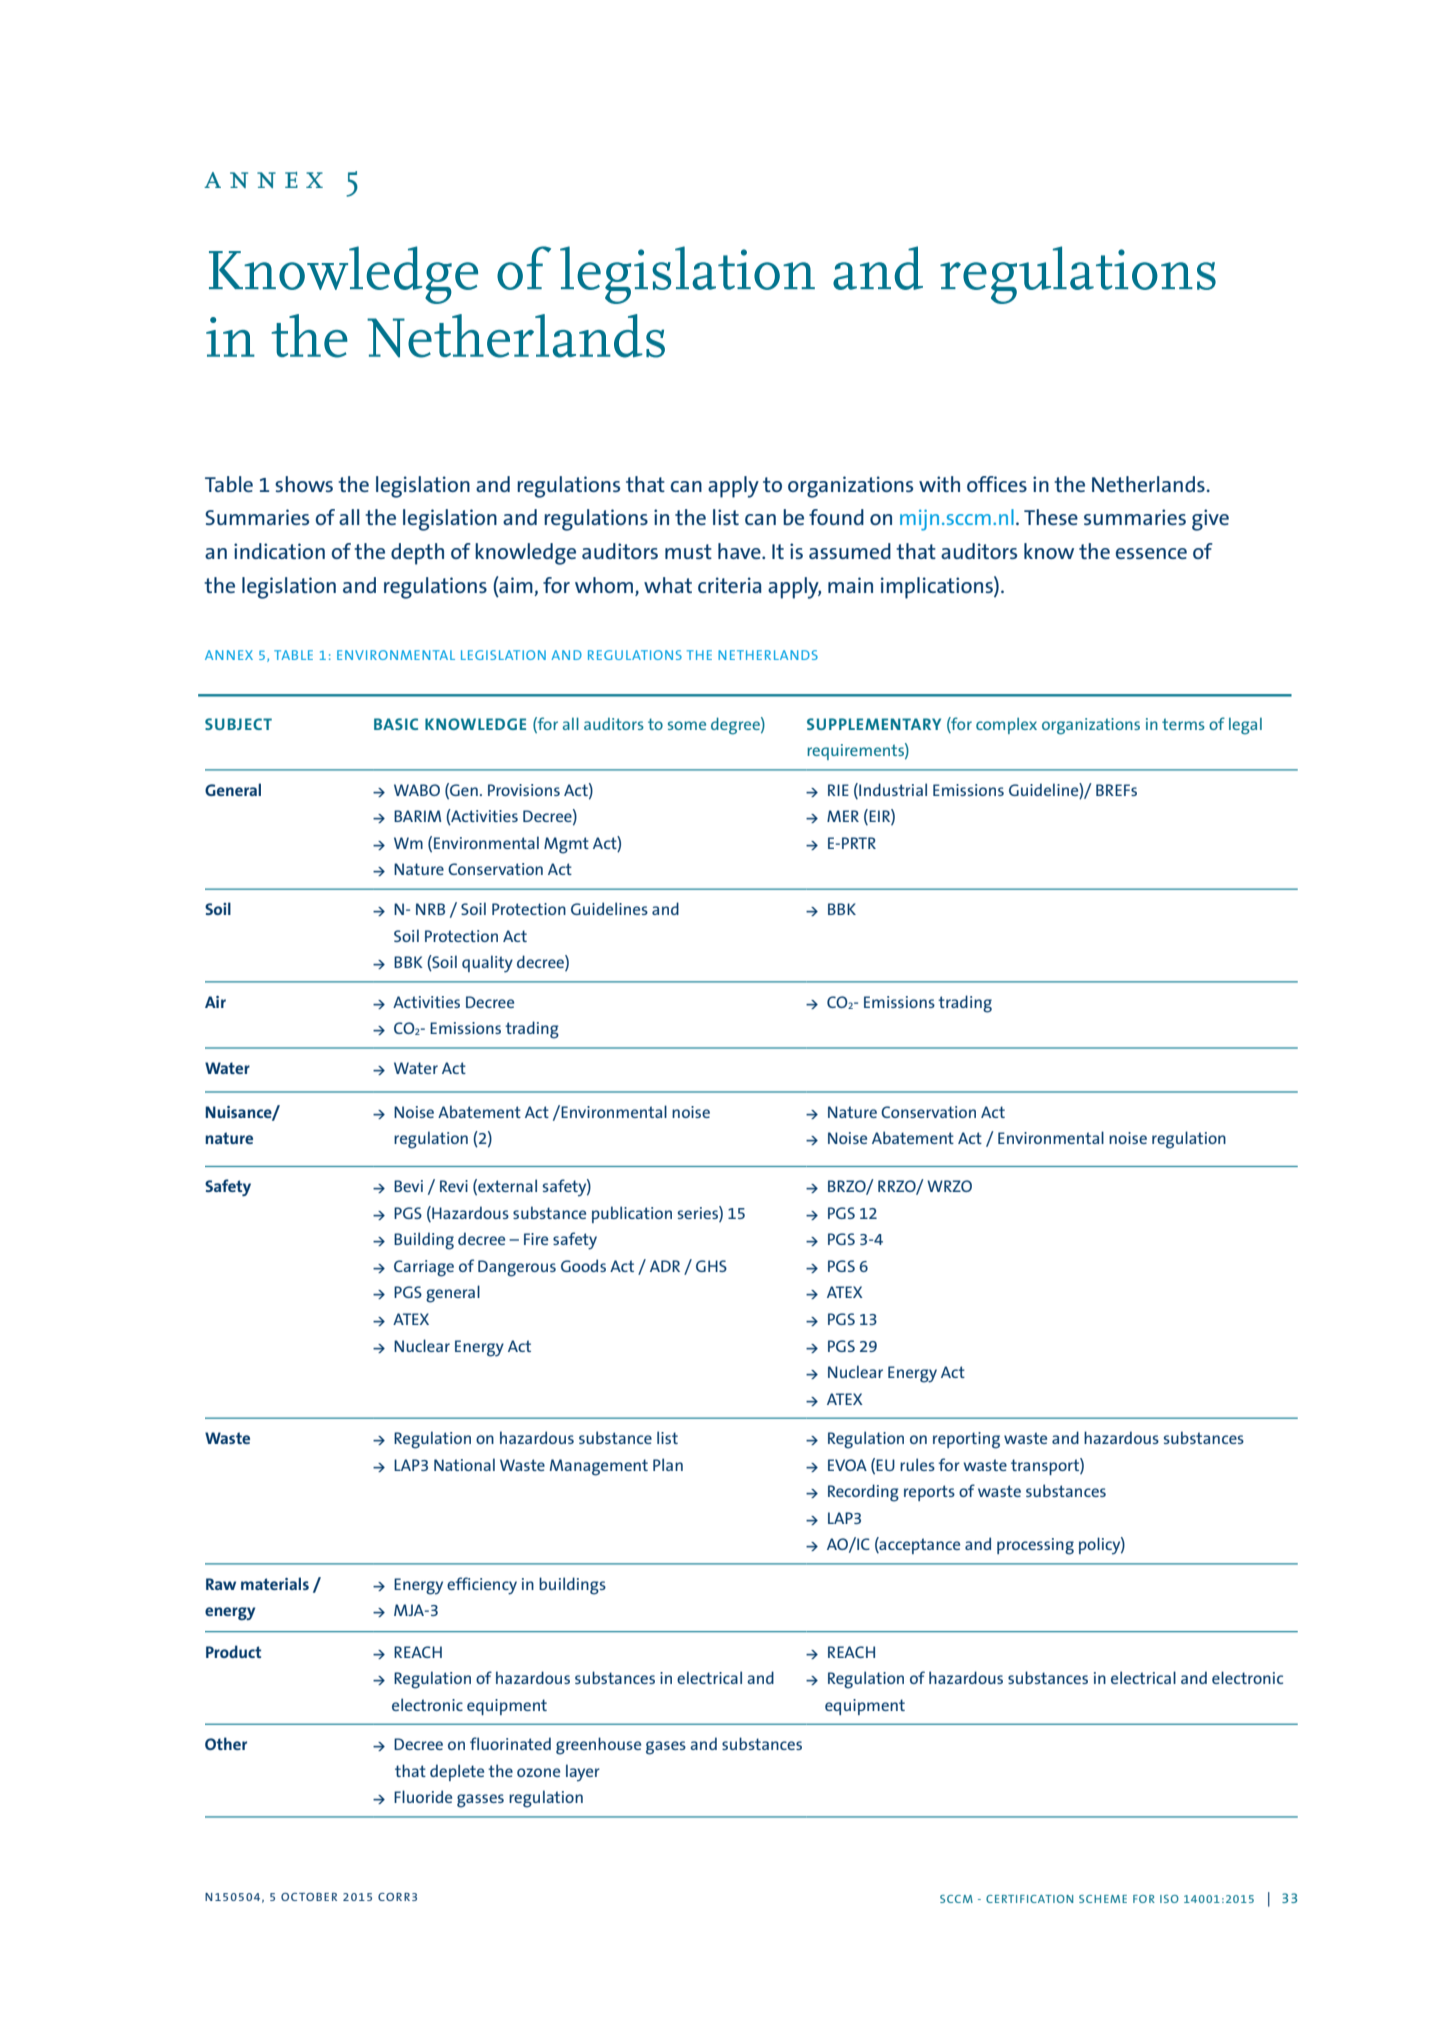  What do you see at coordinates (464, 1464) in the page?
I see `National` at bounding box center [464, 1464].
